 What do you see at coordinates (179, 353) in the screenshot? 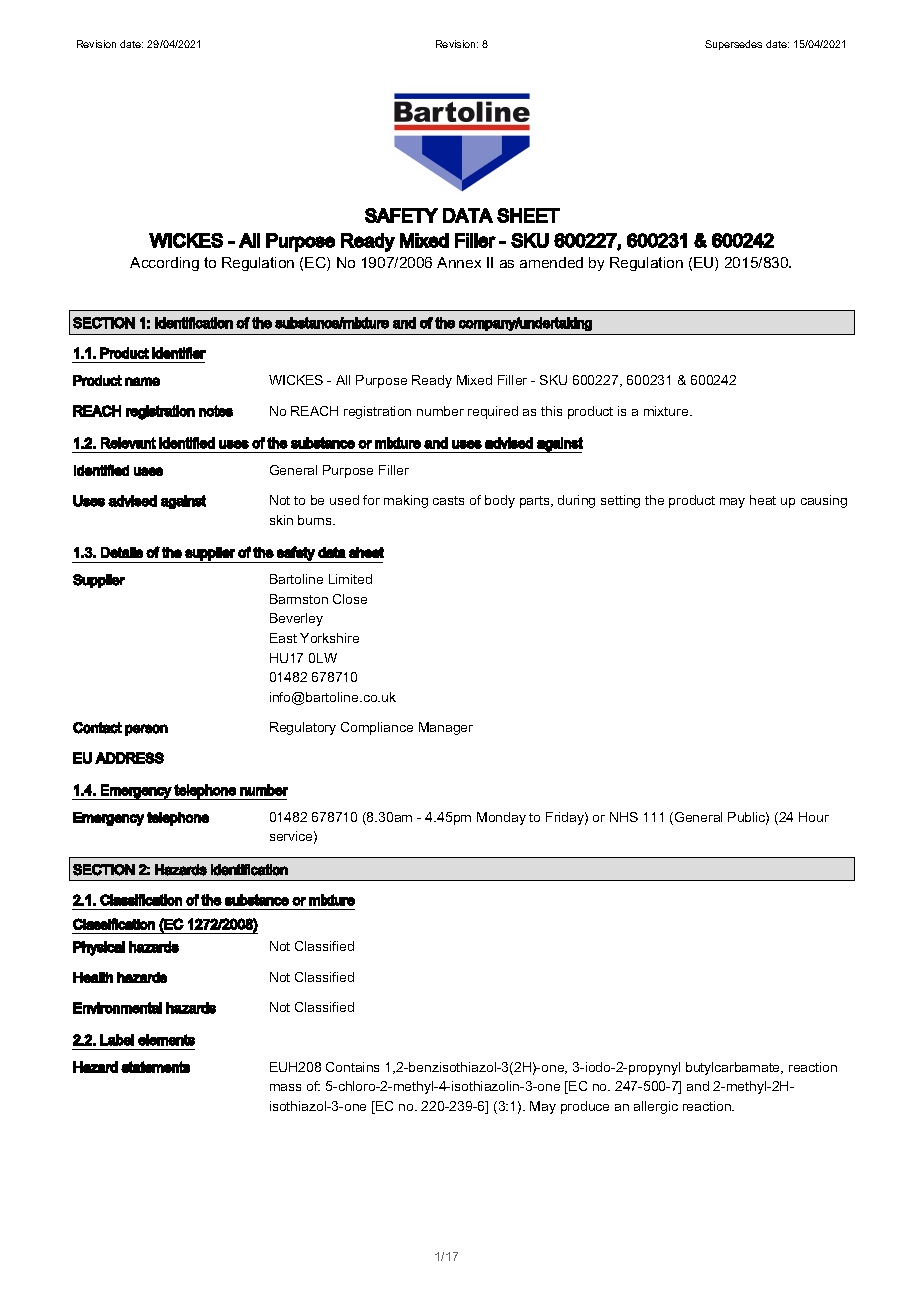
I see `identifier` at bounding box center [179, 353].
